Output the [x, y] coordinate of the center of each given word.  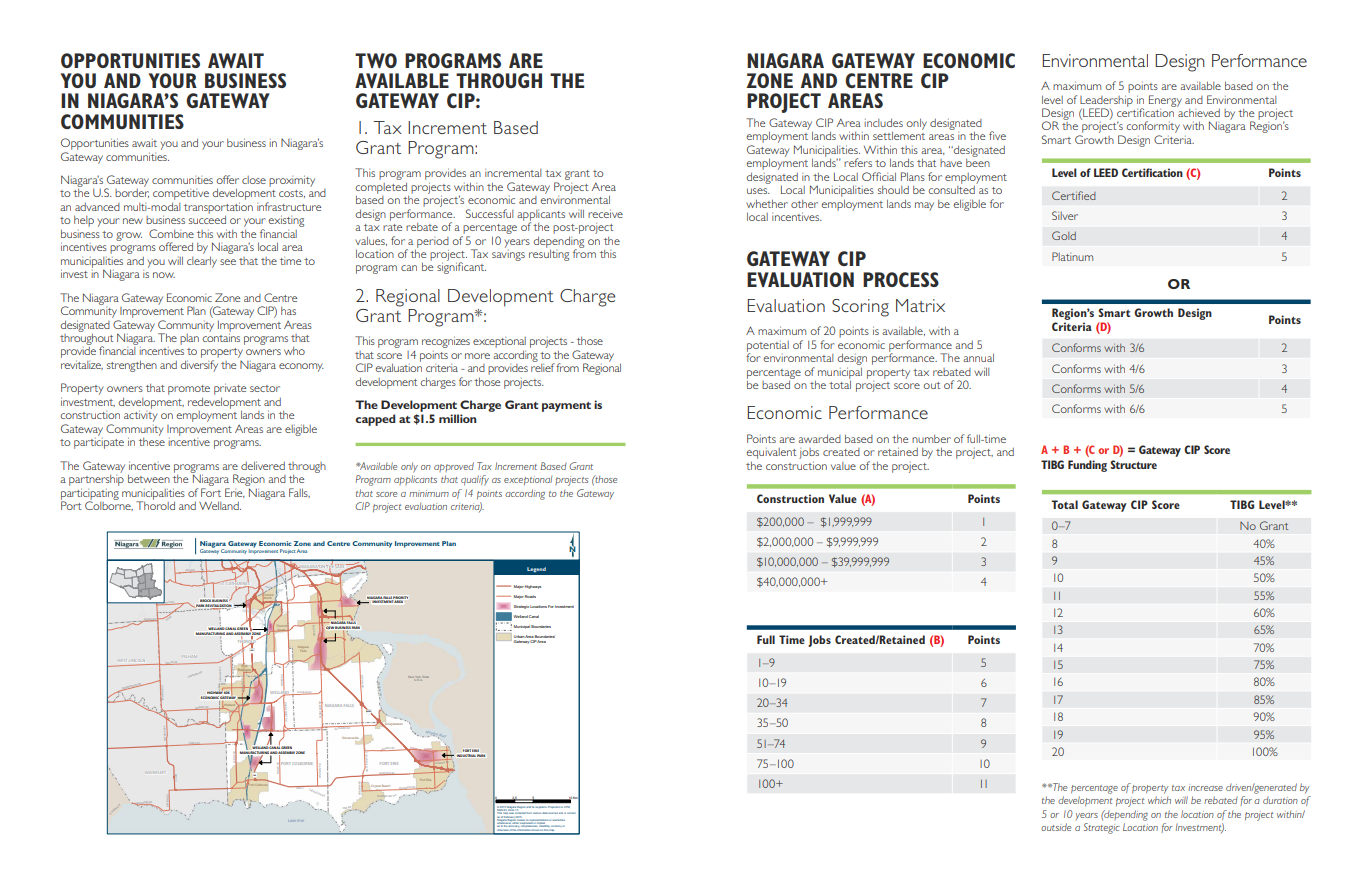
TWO [376, 60]
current [571, 813]
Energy [1165, 101]
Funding [1087, 466]
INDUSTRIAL [466, 755]
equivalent [771, 453]
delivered [263, 465]
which [1159, 800]
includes [883, 122]
